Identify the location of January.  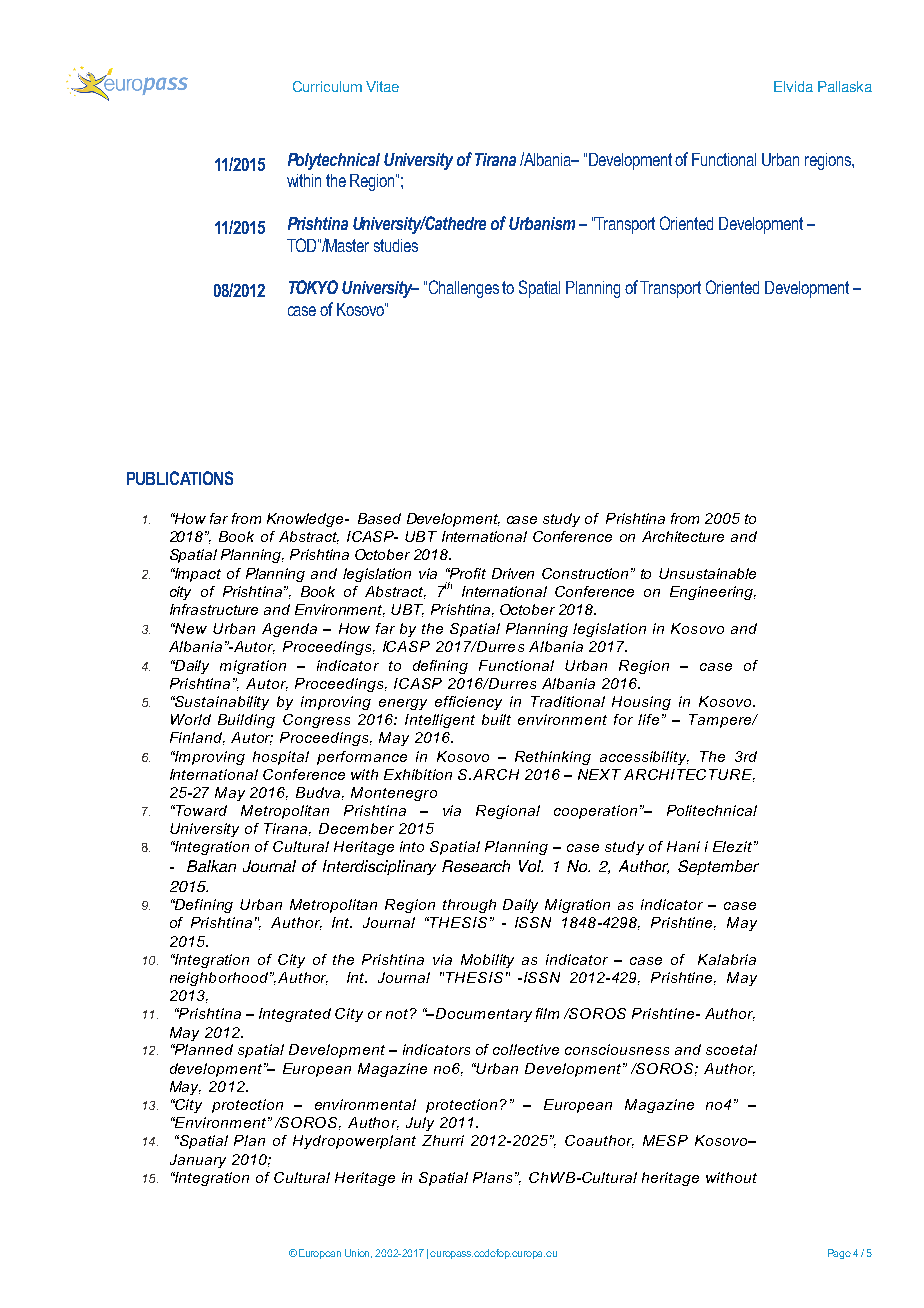
(198, 1161).
